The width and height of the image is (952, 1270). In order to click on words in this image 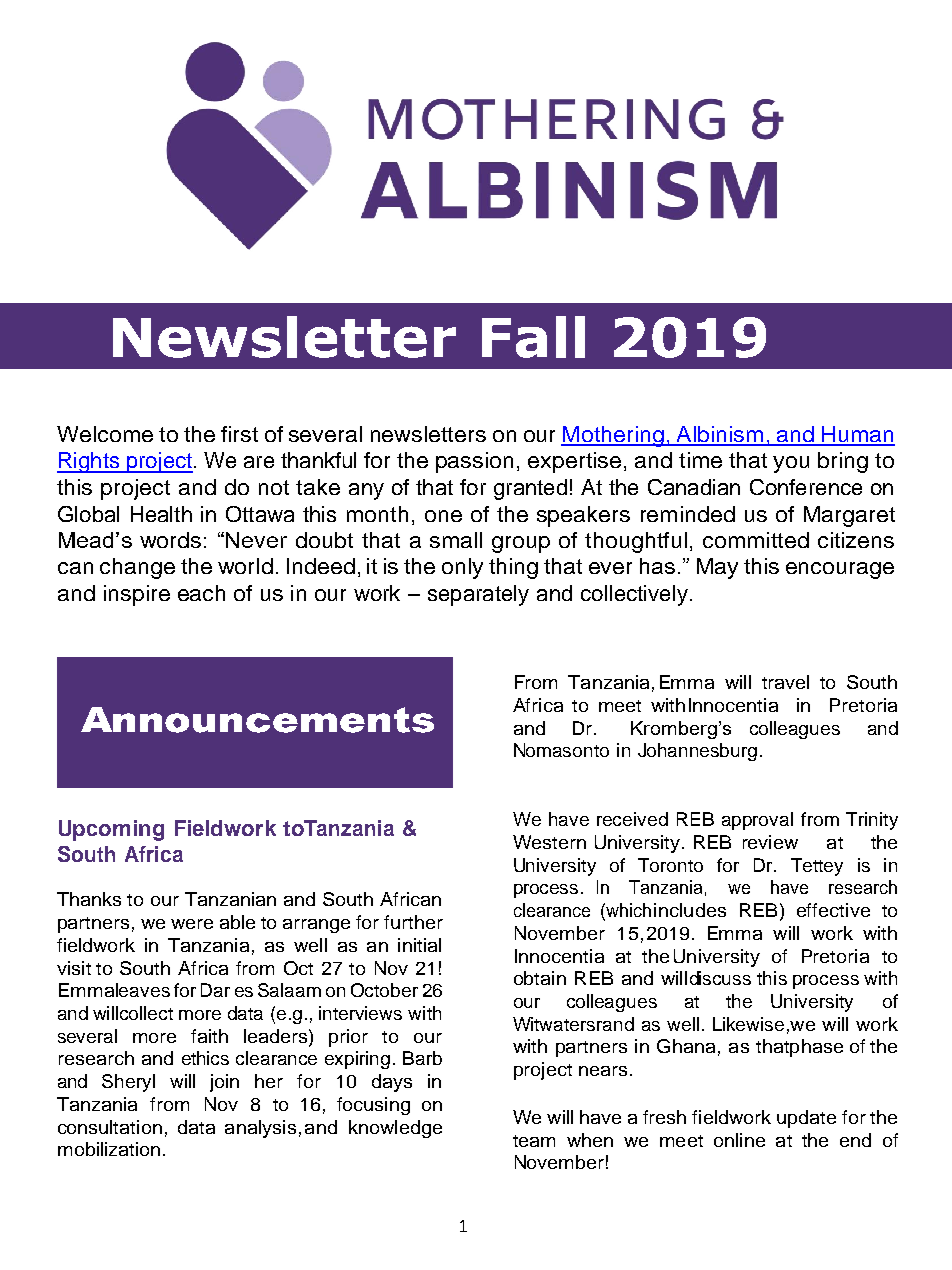, I will do `click(170, 540)`.
